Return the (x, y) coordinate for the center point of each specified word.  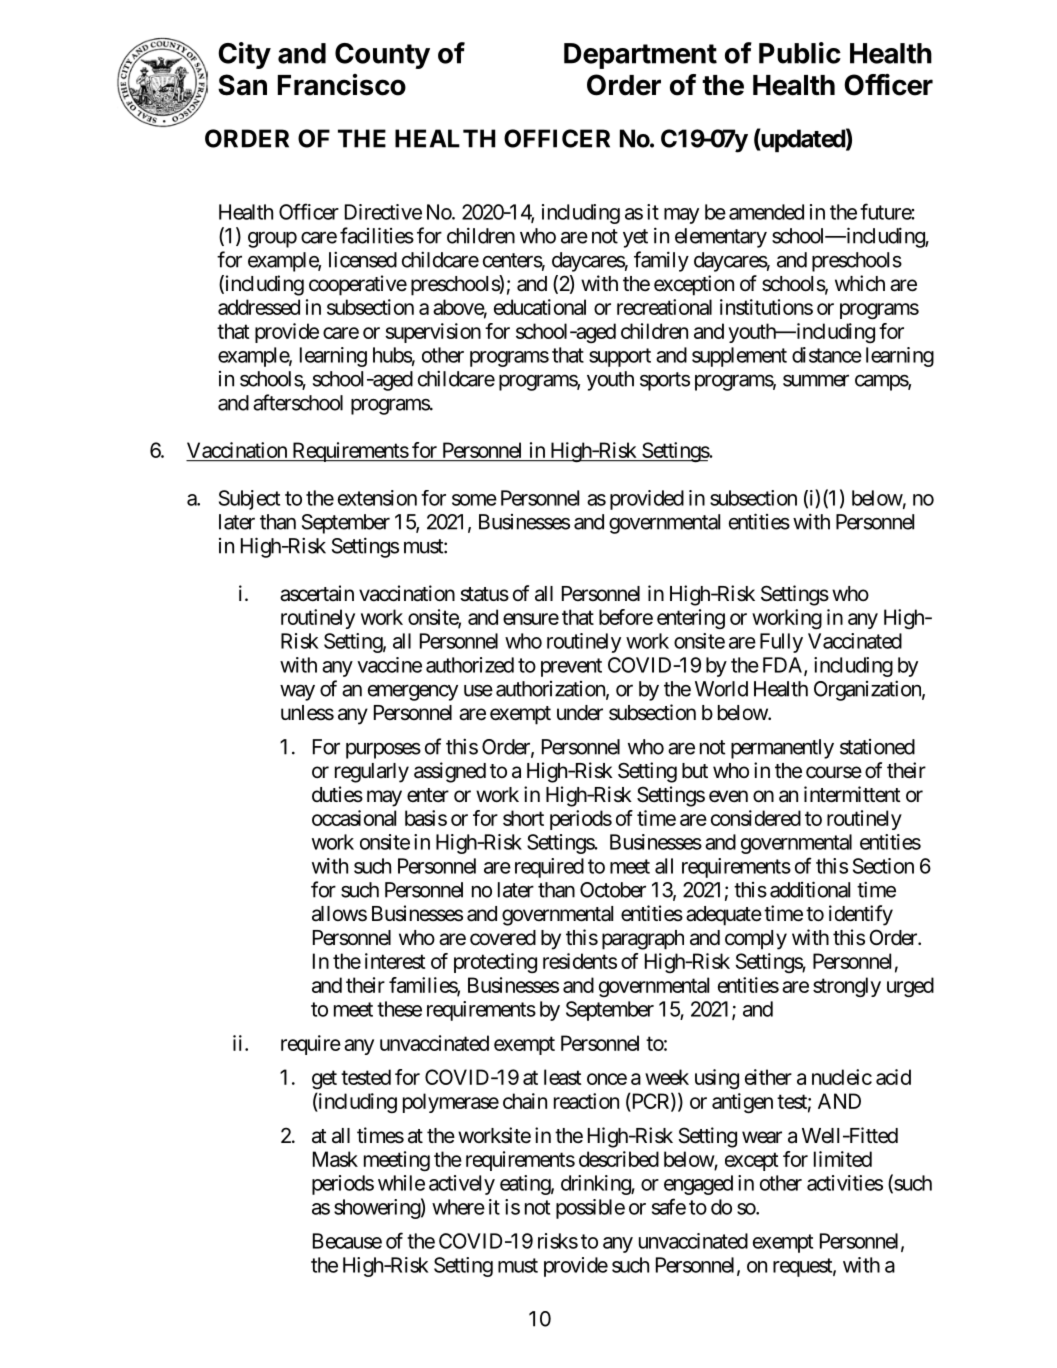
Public (800, 53)
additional (810, 889)
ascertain (317, 593)
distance (827, 355)
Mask (335, 1159)
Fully (781, 643)
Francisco (342, 85)
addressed (259, 307)
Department (640, 56)
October (613, 890)
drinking (596, 1185)
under (580, 713)
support (620, 357)
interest (395, 961)
